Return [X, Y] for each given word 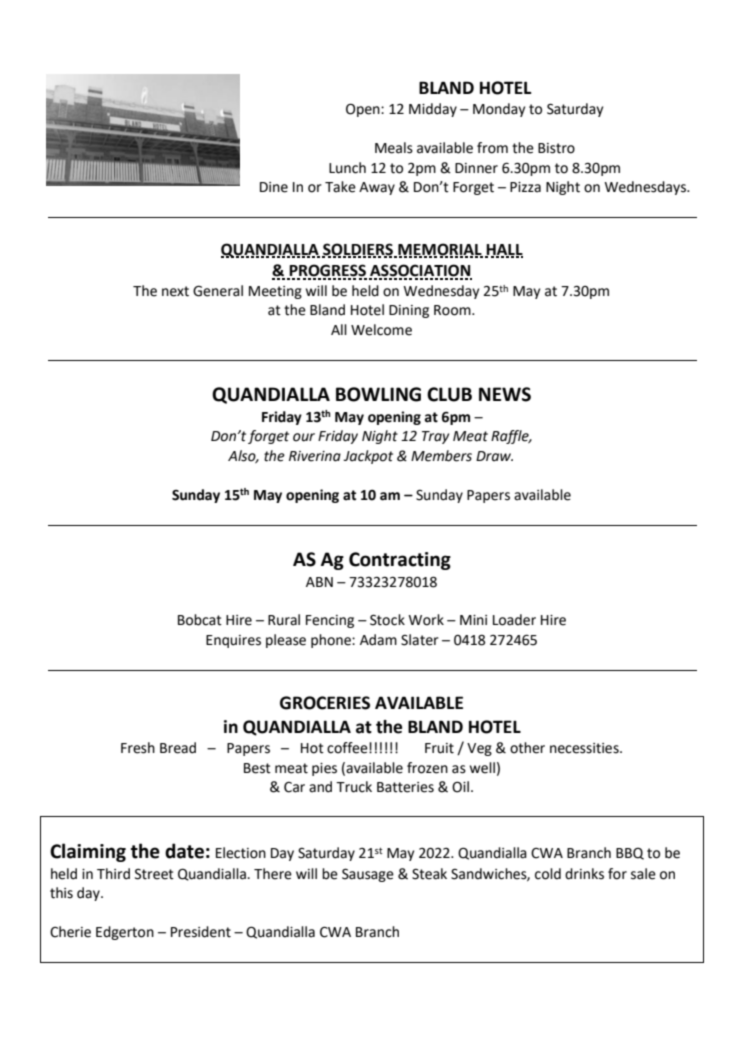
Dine [274, 187]
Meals [394, 148]
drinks [584, 874]
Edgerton [125, 933]
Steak [429, 874]
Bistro [556, 148]
